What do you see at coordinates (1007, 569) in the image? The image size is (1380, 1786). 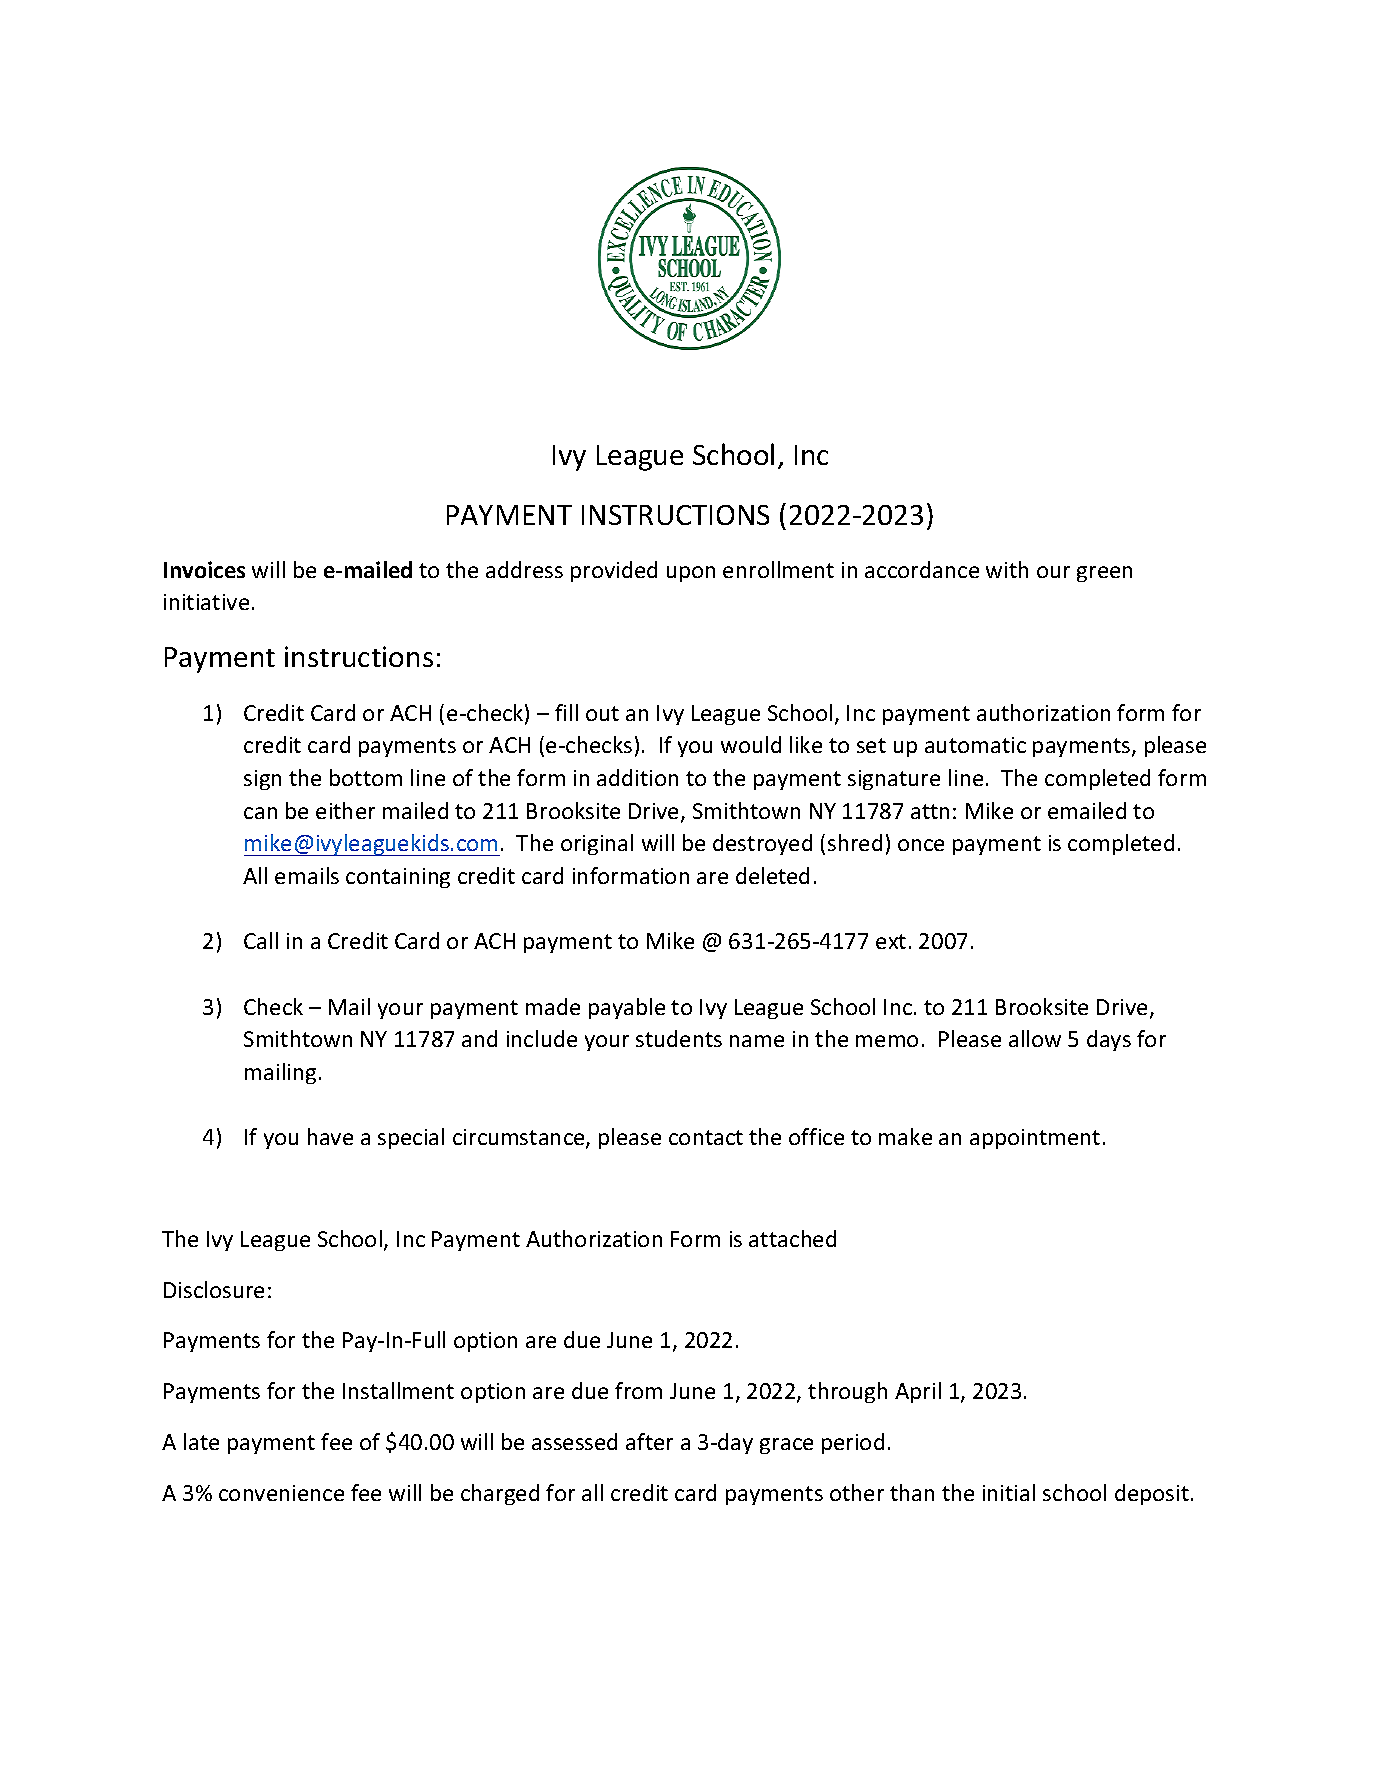 I see `with` at bounding box center [1007, 569].
